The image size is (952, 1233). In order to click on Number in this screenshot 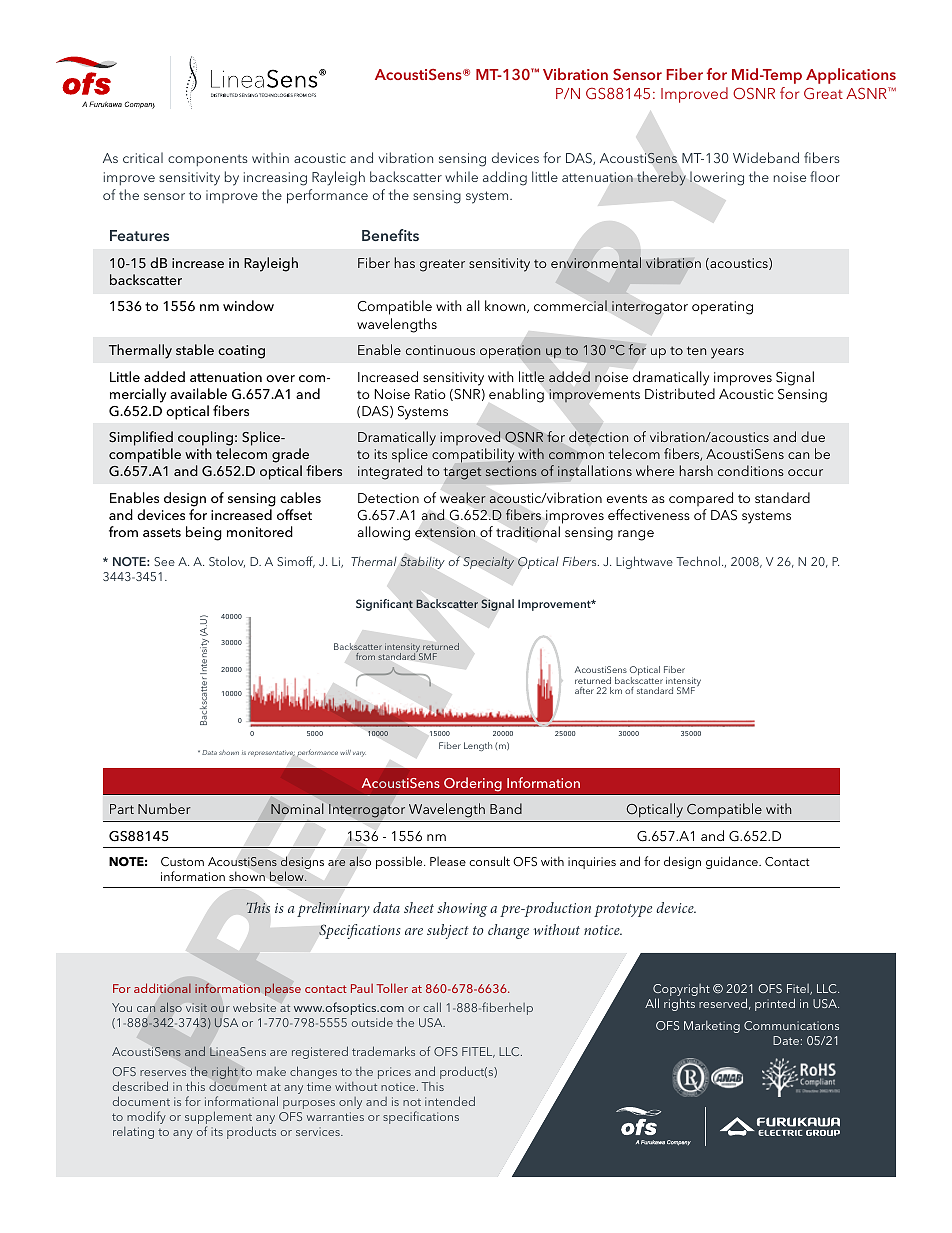, I will do `click(164, 808)`.
